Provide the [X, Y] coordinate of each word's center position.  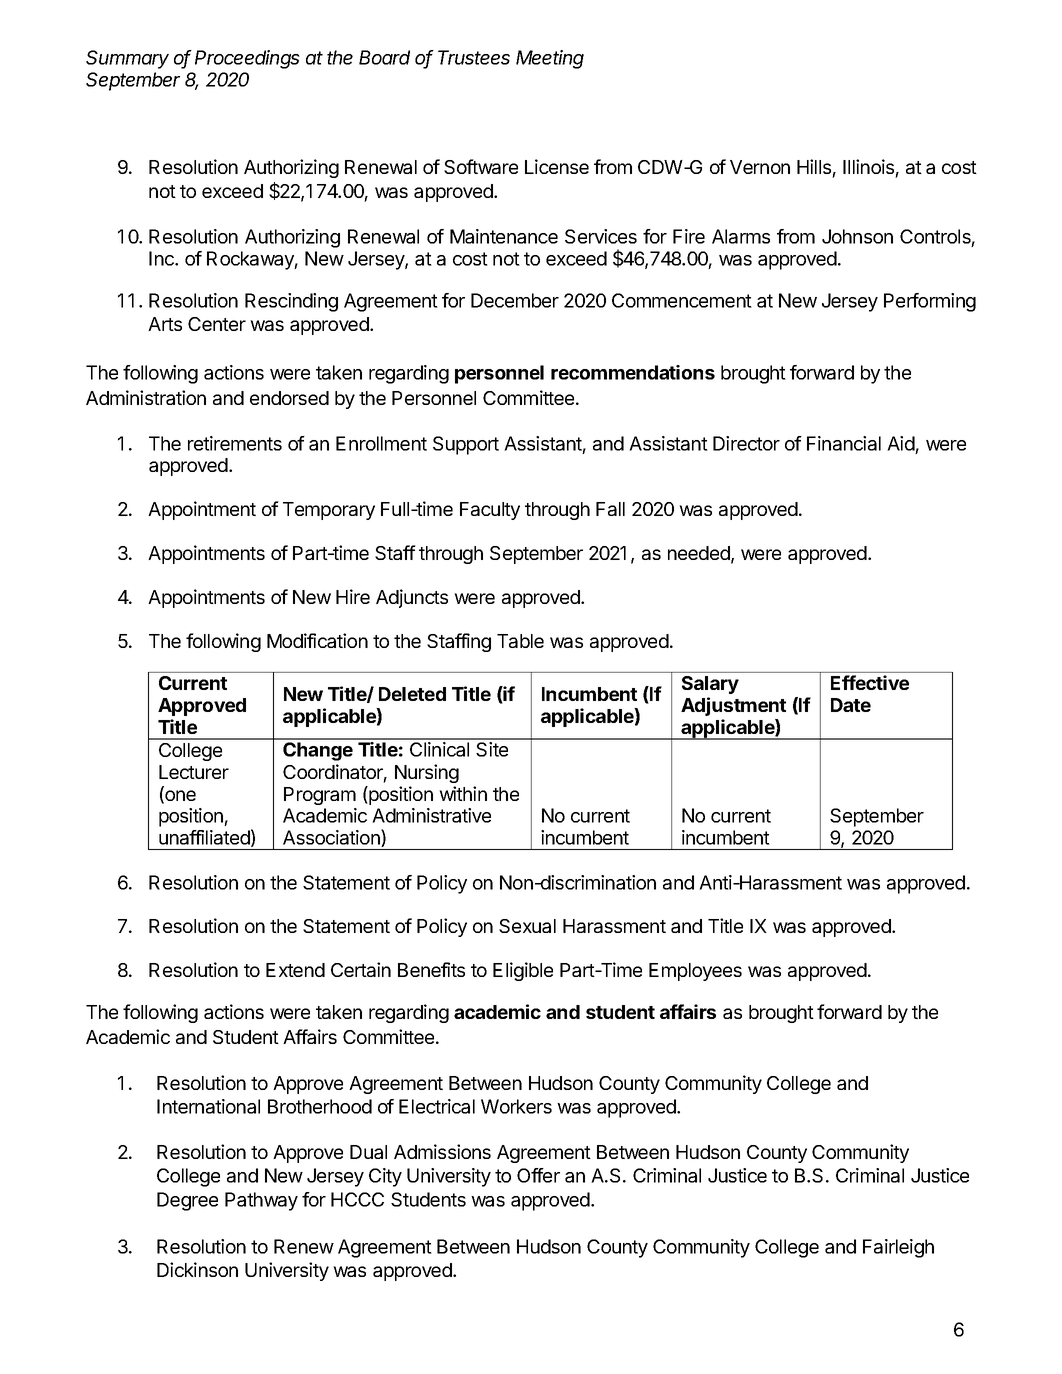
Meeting [550, 59]
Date [851, 705]
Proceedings [247, 59]
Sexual [527, 926]
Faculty [490, 511]
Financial [844, 443]
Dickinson [197, 1269]
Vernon [760, 167]
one [179, 797]
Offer [538, 1175]
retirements [235, 443]
